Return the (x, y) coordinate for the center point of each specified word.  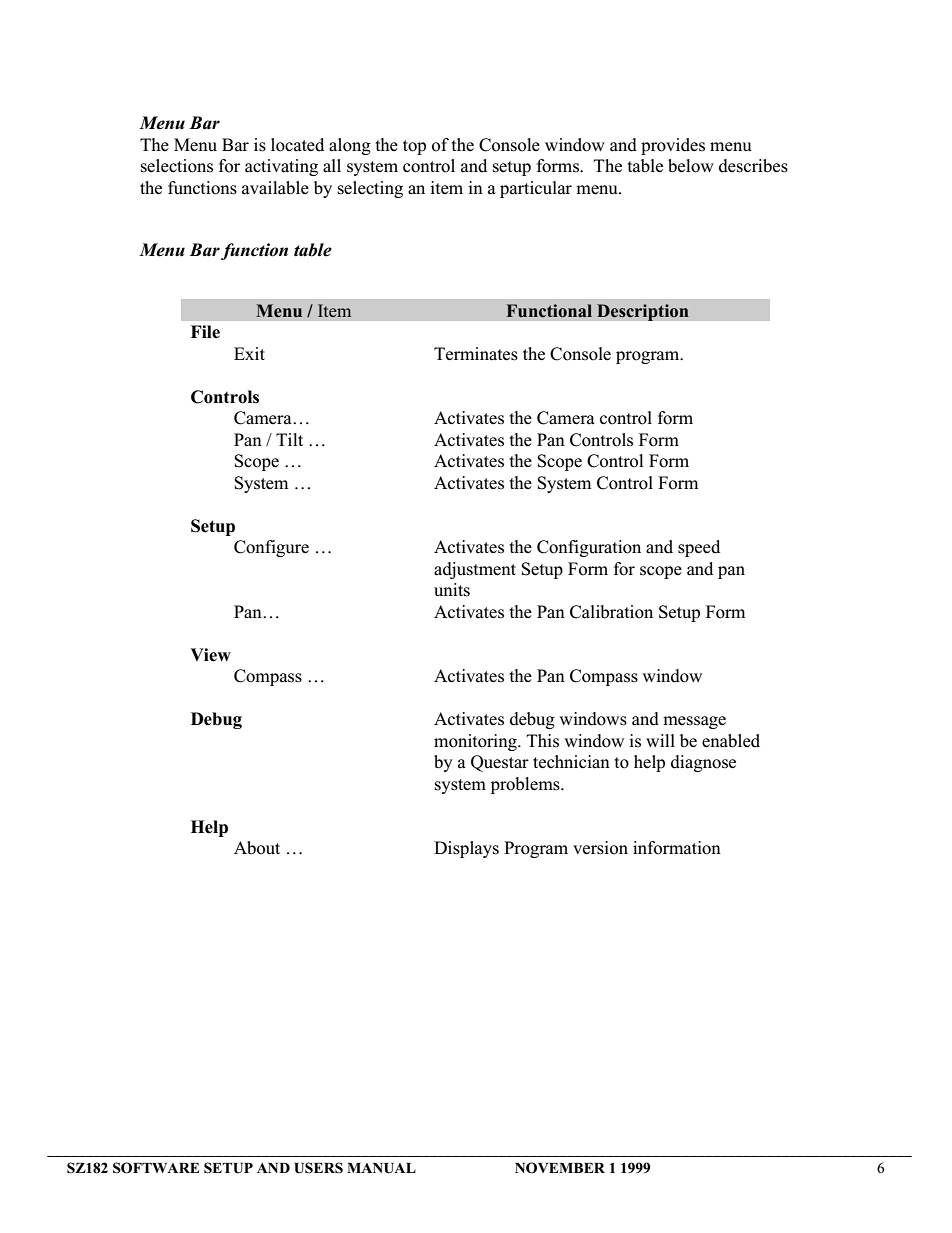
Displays (466, 849)
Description (643, 312)
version (600, 848)
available (275, 188)
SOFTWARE (156, 1168)
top (414, 147)
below (691, 166)
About (257, 848)
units (452, 590)
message (694, 722)
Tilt (289, 439)
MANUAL (381, 1168)
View (210, 655)
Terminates (476, 354)
